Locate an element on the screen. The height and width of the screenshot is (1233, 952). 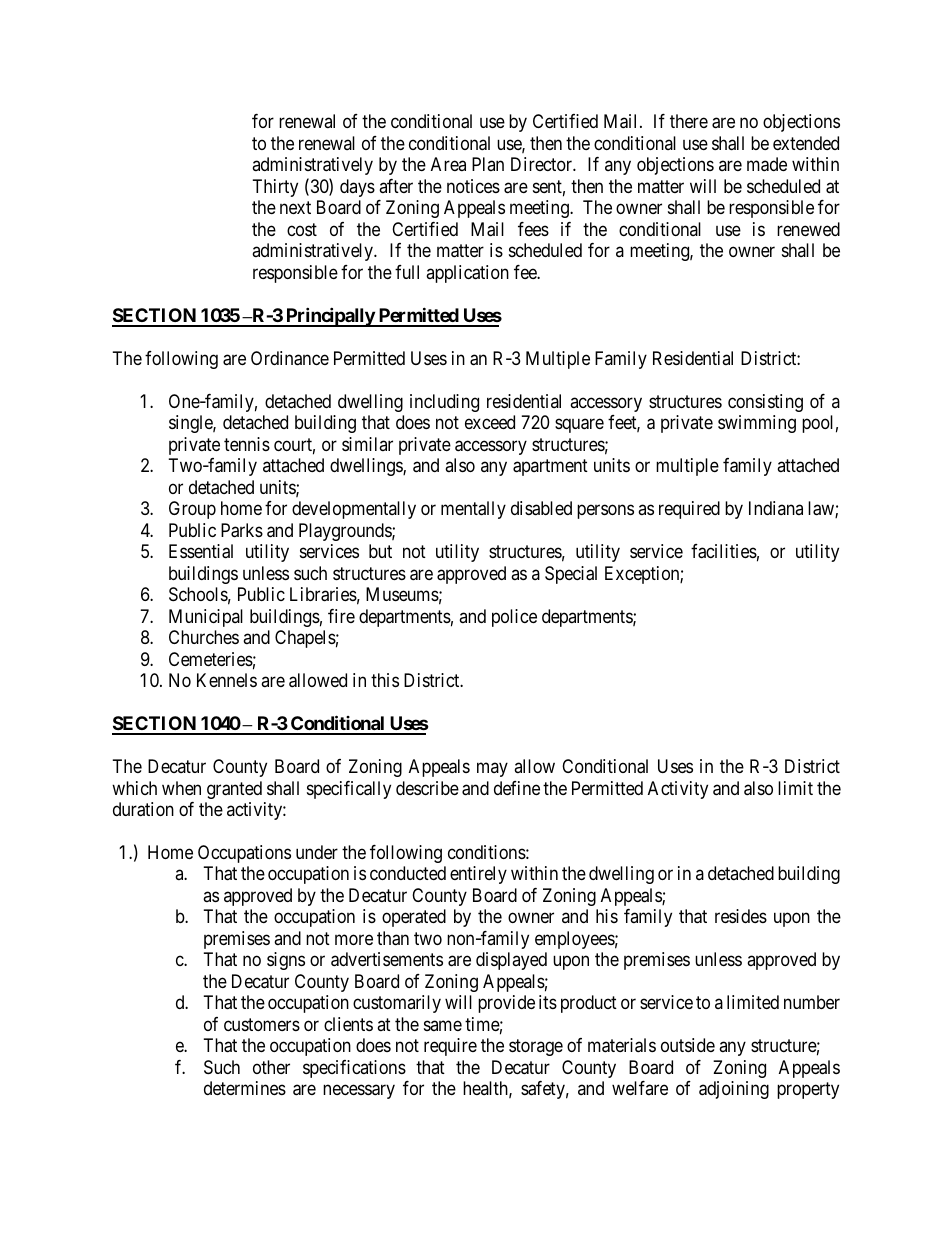
consisting is located at coordinates (765, 403).
